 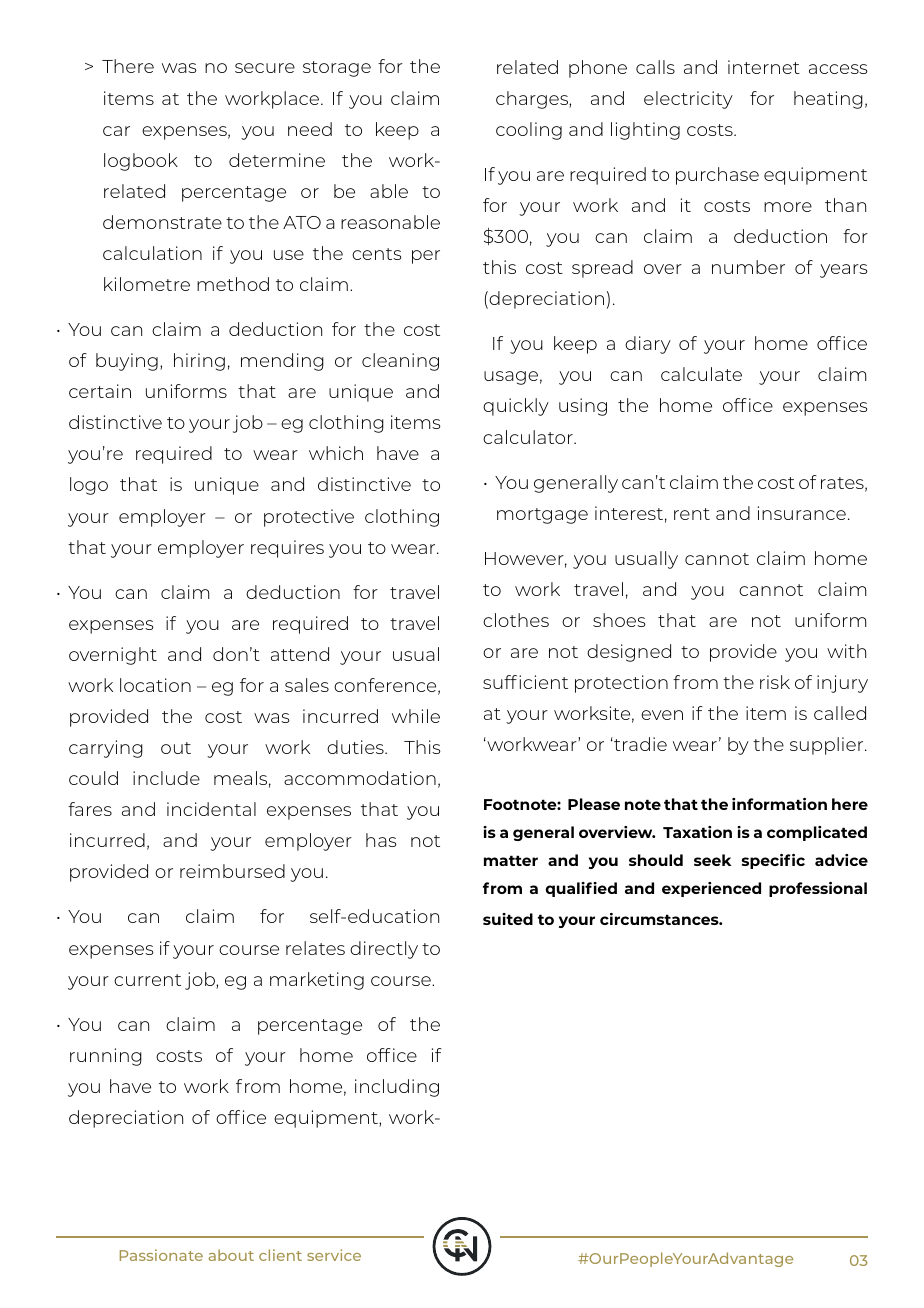 I want to click on cooling, so click(x=529, y=131).
